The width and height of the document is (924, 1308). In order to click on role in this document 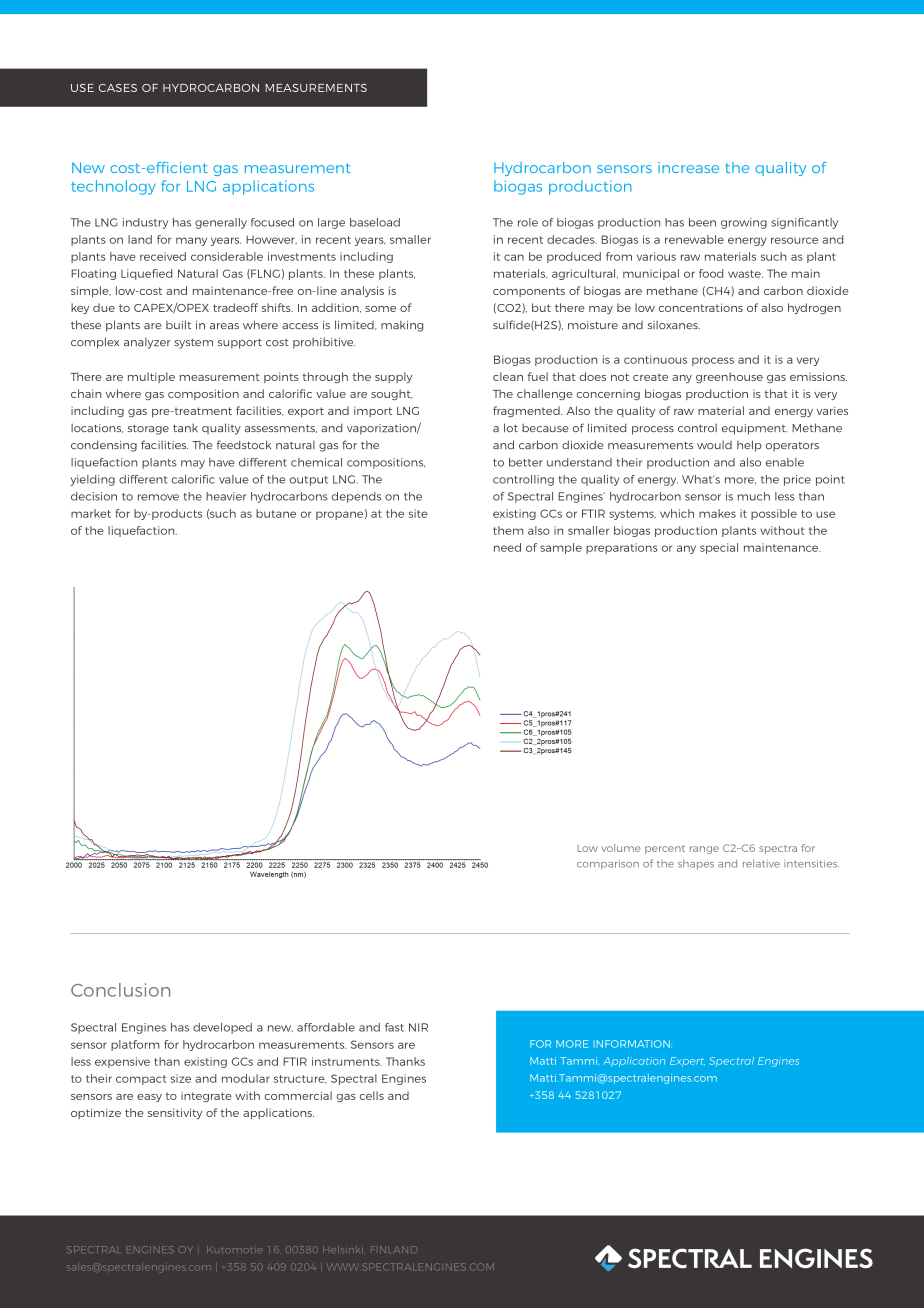, I will do `click(528, 222)`.
